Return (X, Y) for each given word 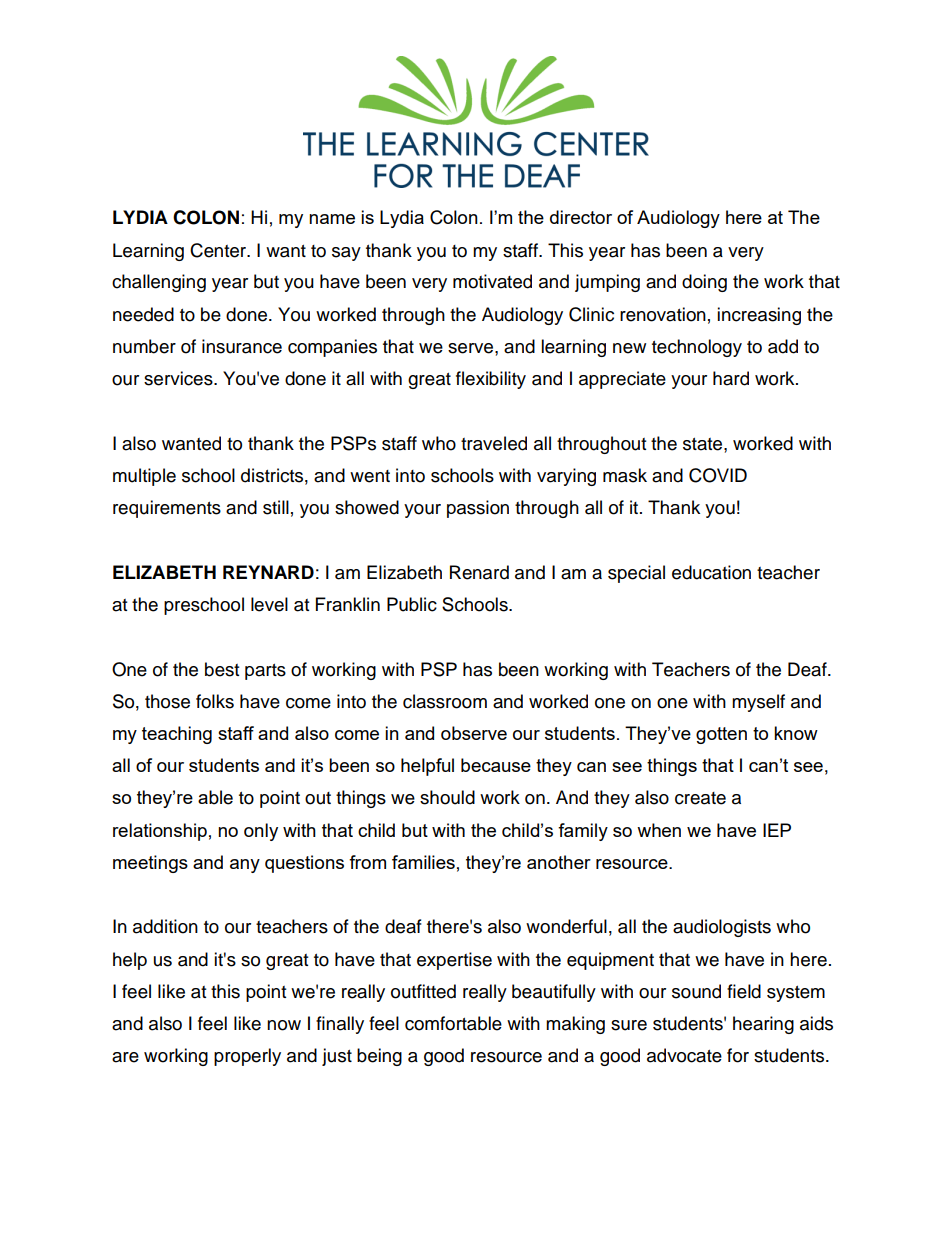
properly (247, 1057)
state (704, 444)
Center (219, 250)
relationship (160, 832)
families (423, 862)
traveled (494, 443)
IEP (777, 830)
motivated (492, 281)
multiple (144, 477)
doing (704, 283)
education (711, 572)
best (222, 669)
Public (412, 604)
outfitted (423, 991)
